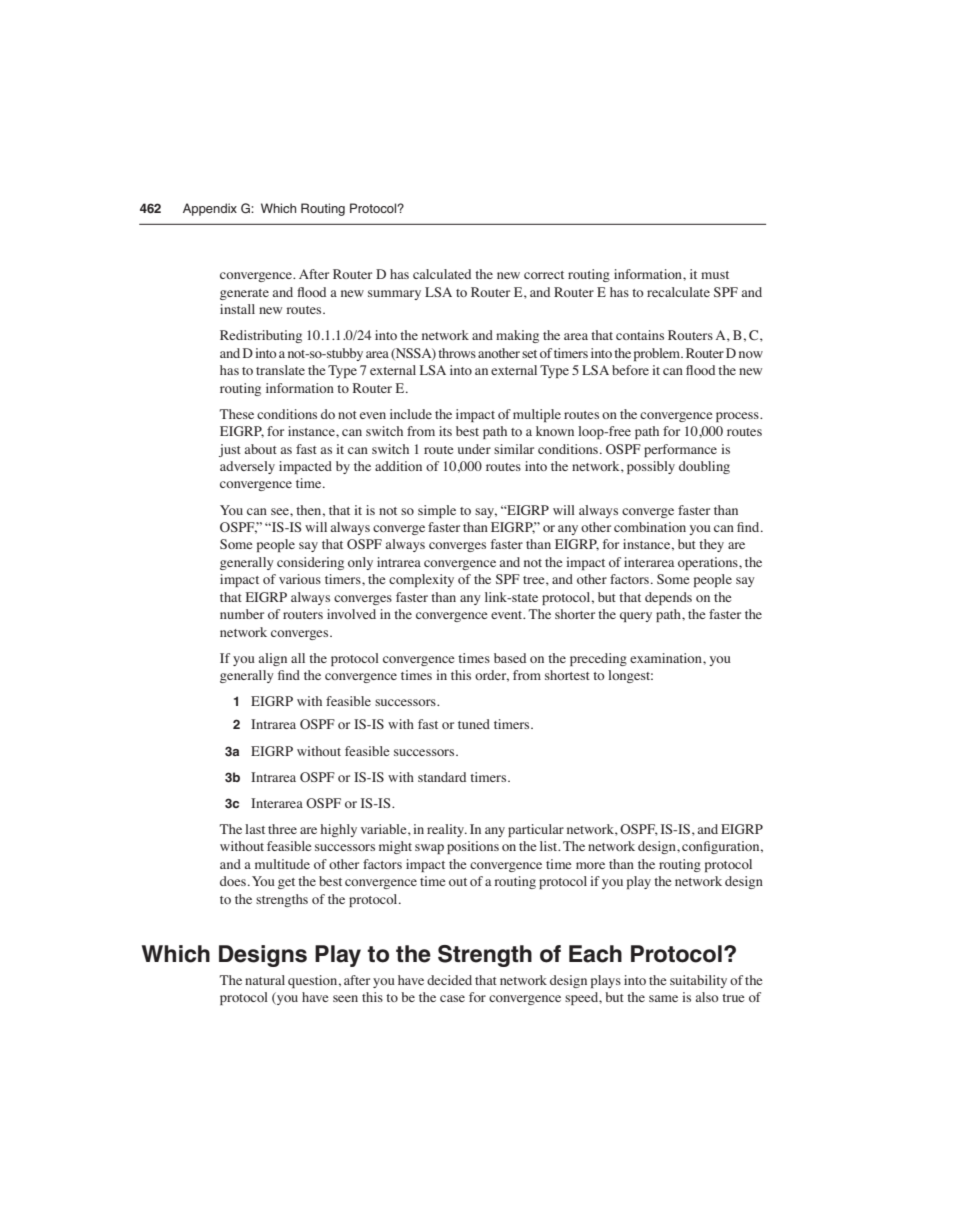 This page has height=1232, width=970. What do you see at coordinates (442, 274) in the page?
I see `calculated` at bounding box center [442, 274].
